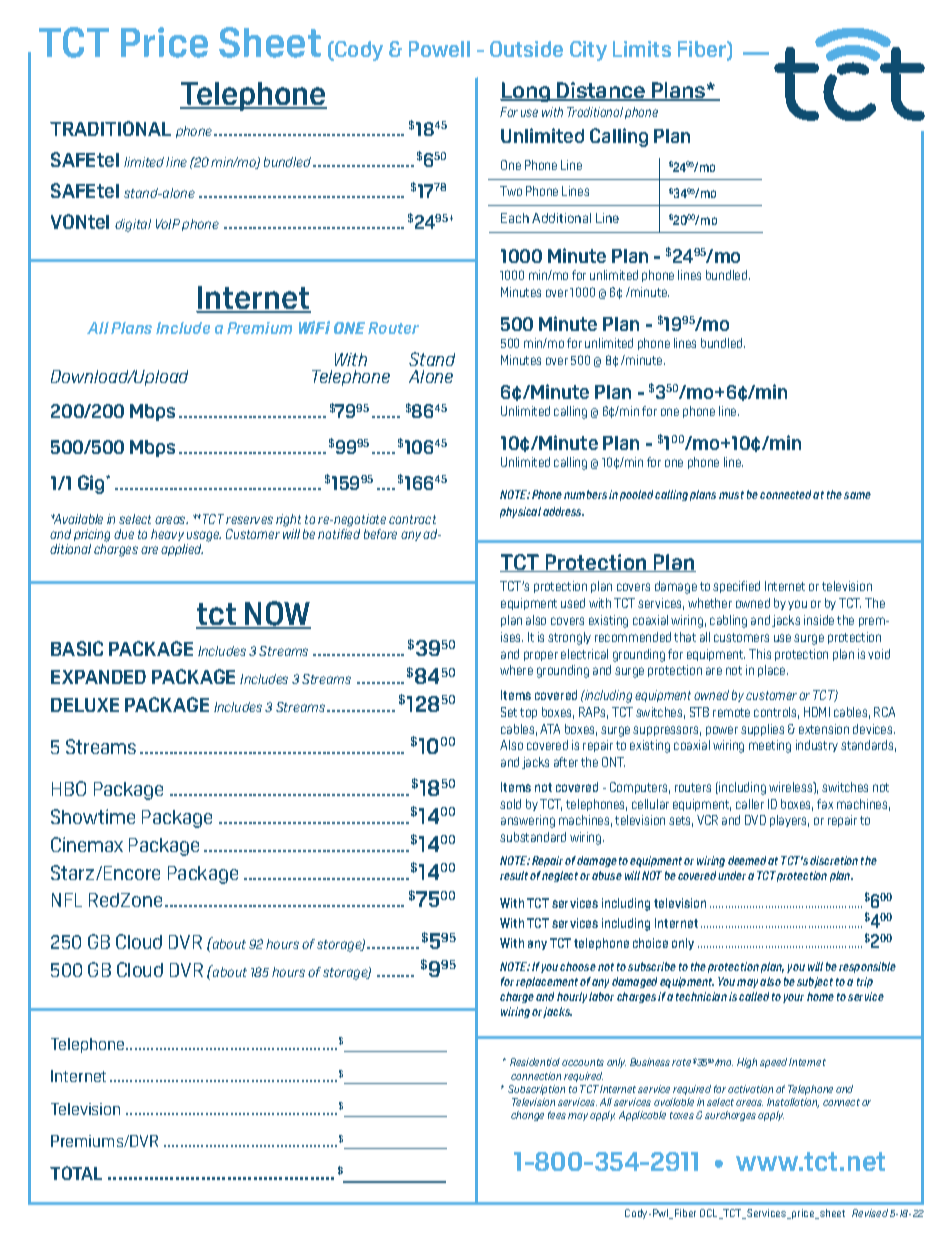 The image size is (952, 1233). I want to click on digital, so click(133, 225).
